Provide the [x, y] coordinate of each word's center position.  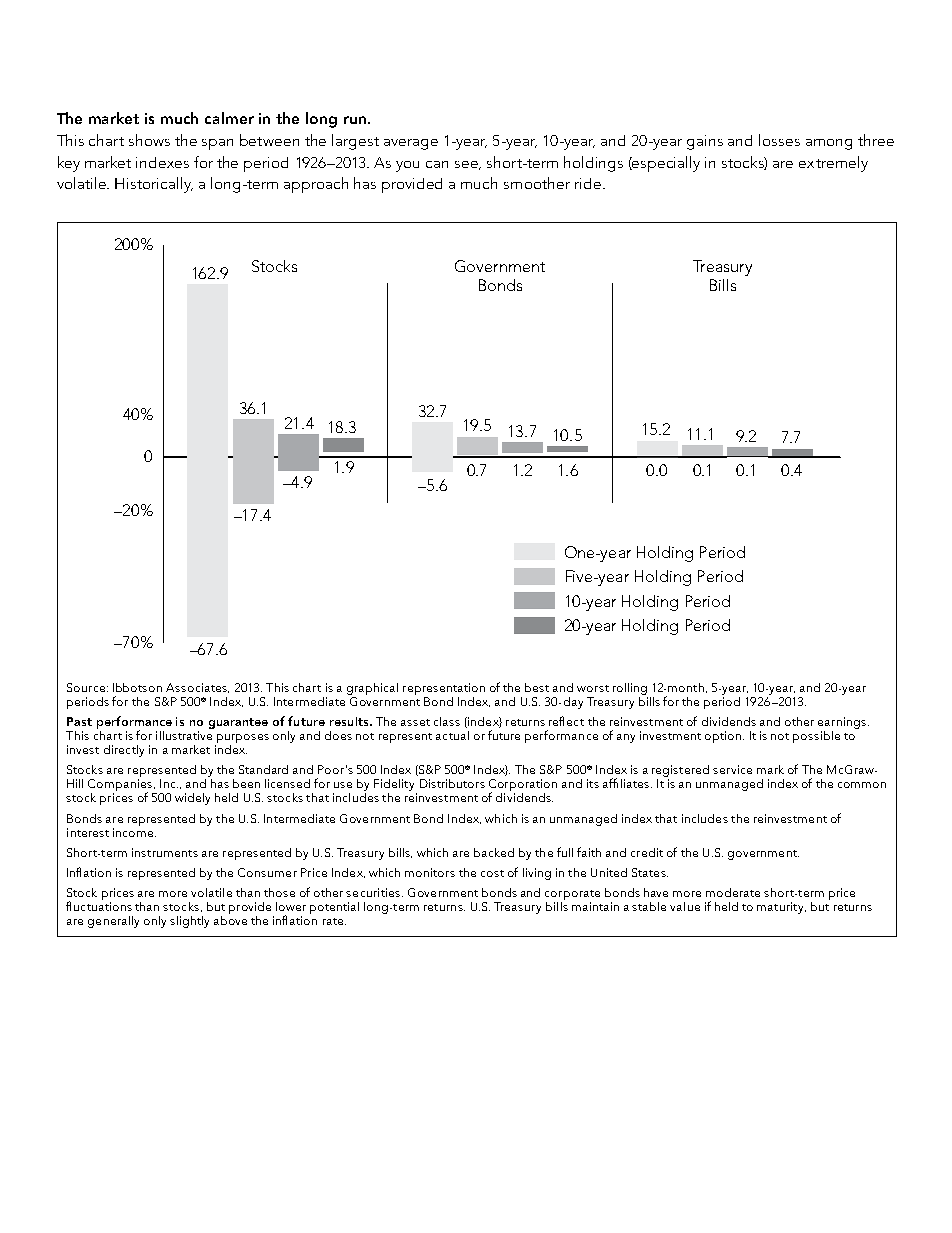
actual [452, 735]
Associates [197, 688]
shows [149, 140]
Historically [154, 185]
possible [816, 737]
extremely [833, 164]
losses [779, 140]
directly [124, 751]
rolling [630, 689]
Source [86, 687]
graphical [372, 689]
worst [593, 688]
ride [589, 183]
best [537, 687]
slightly [189, 922]
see [468, 165]
